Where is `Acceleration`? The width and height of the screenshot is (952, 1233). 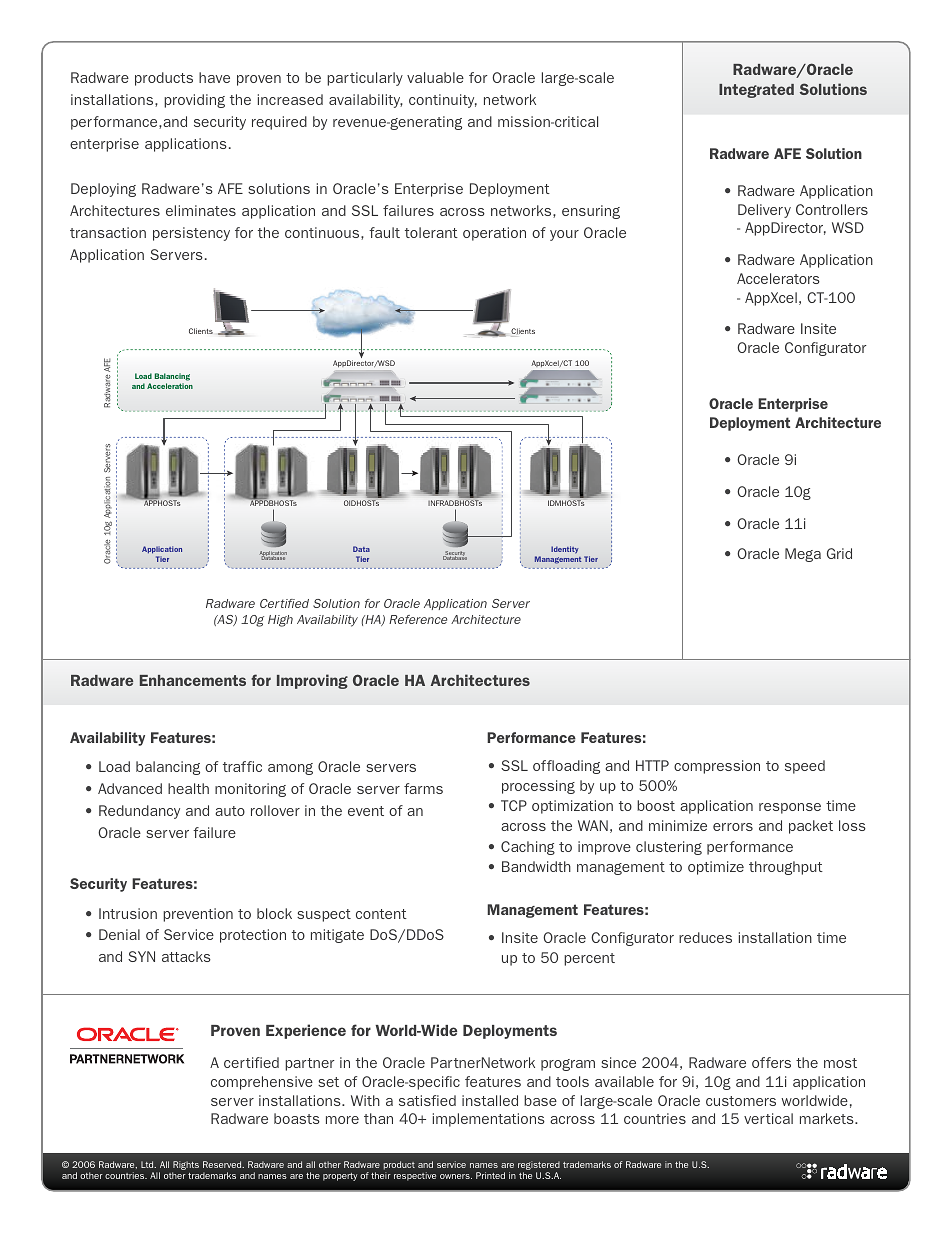
Acceleration is located at coordinates (170, 386).
